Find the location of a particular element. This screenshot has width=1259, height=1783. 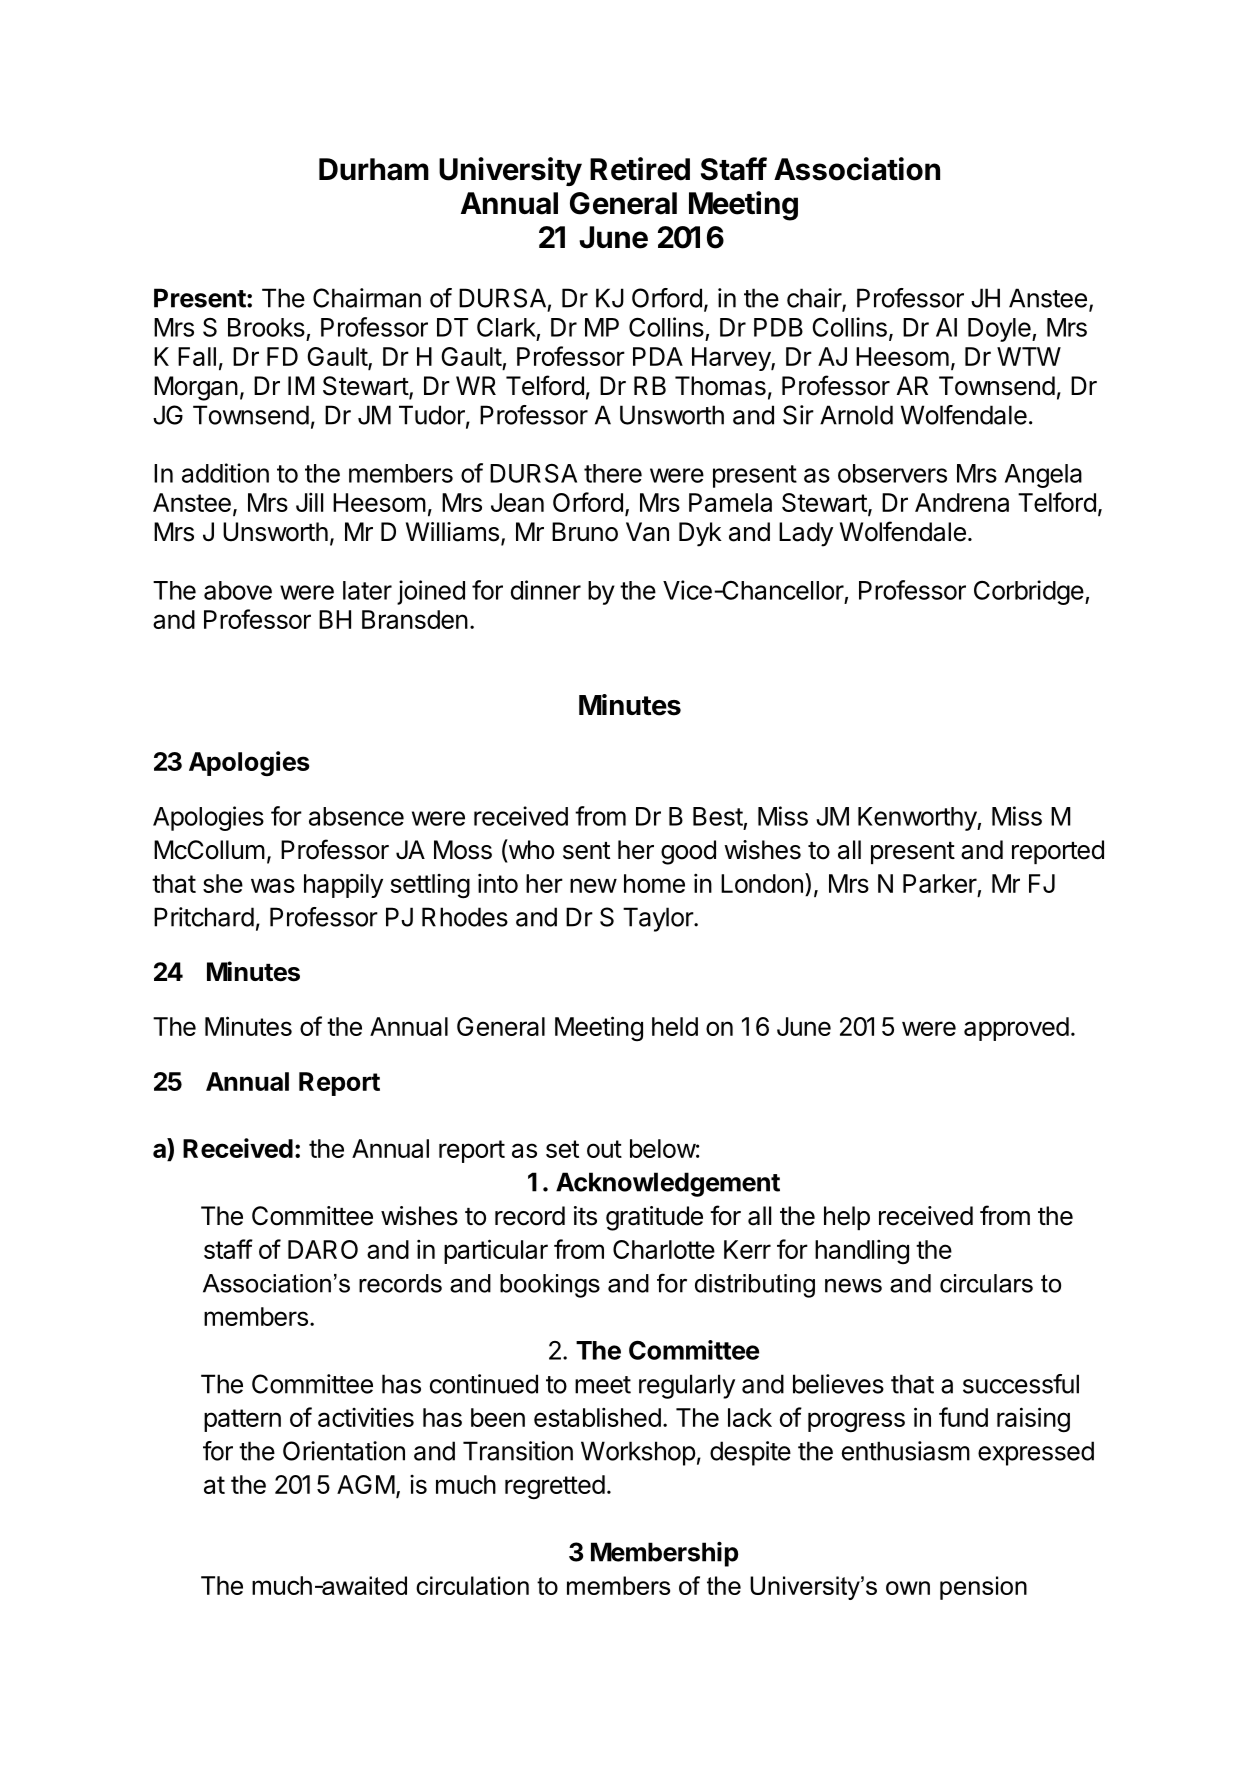

Doyle is located at coordinates (1000, 330).
